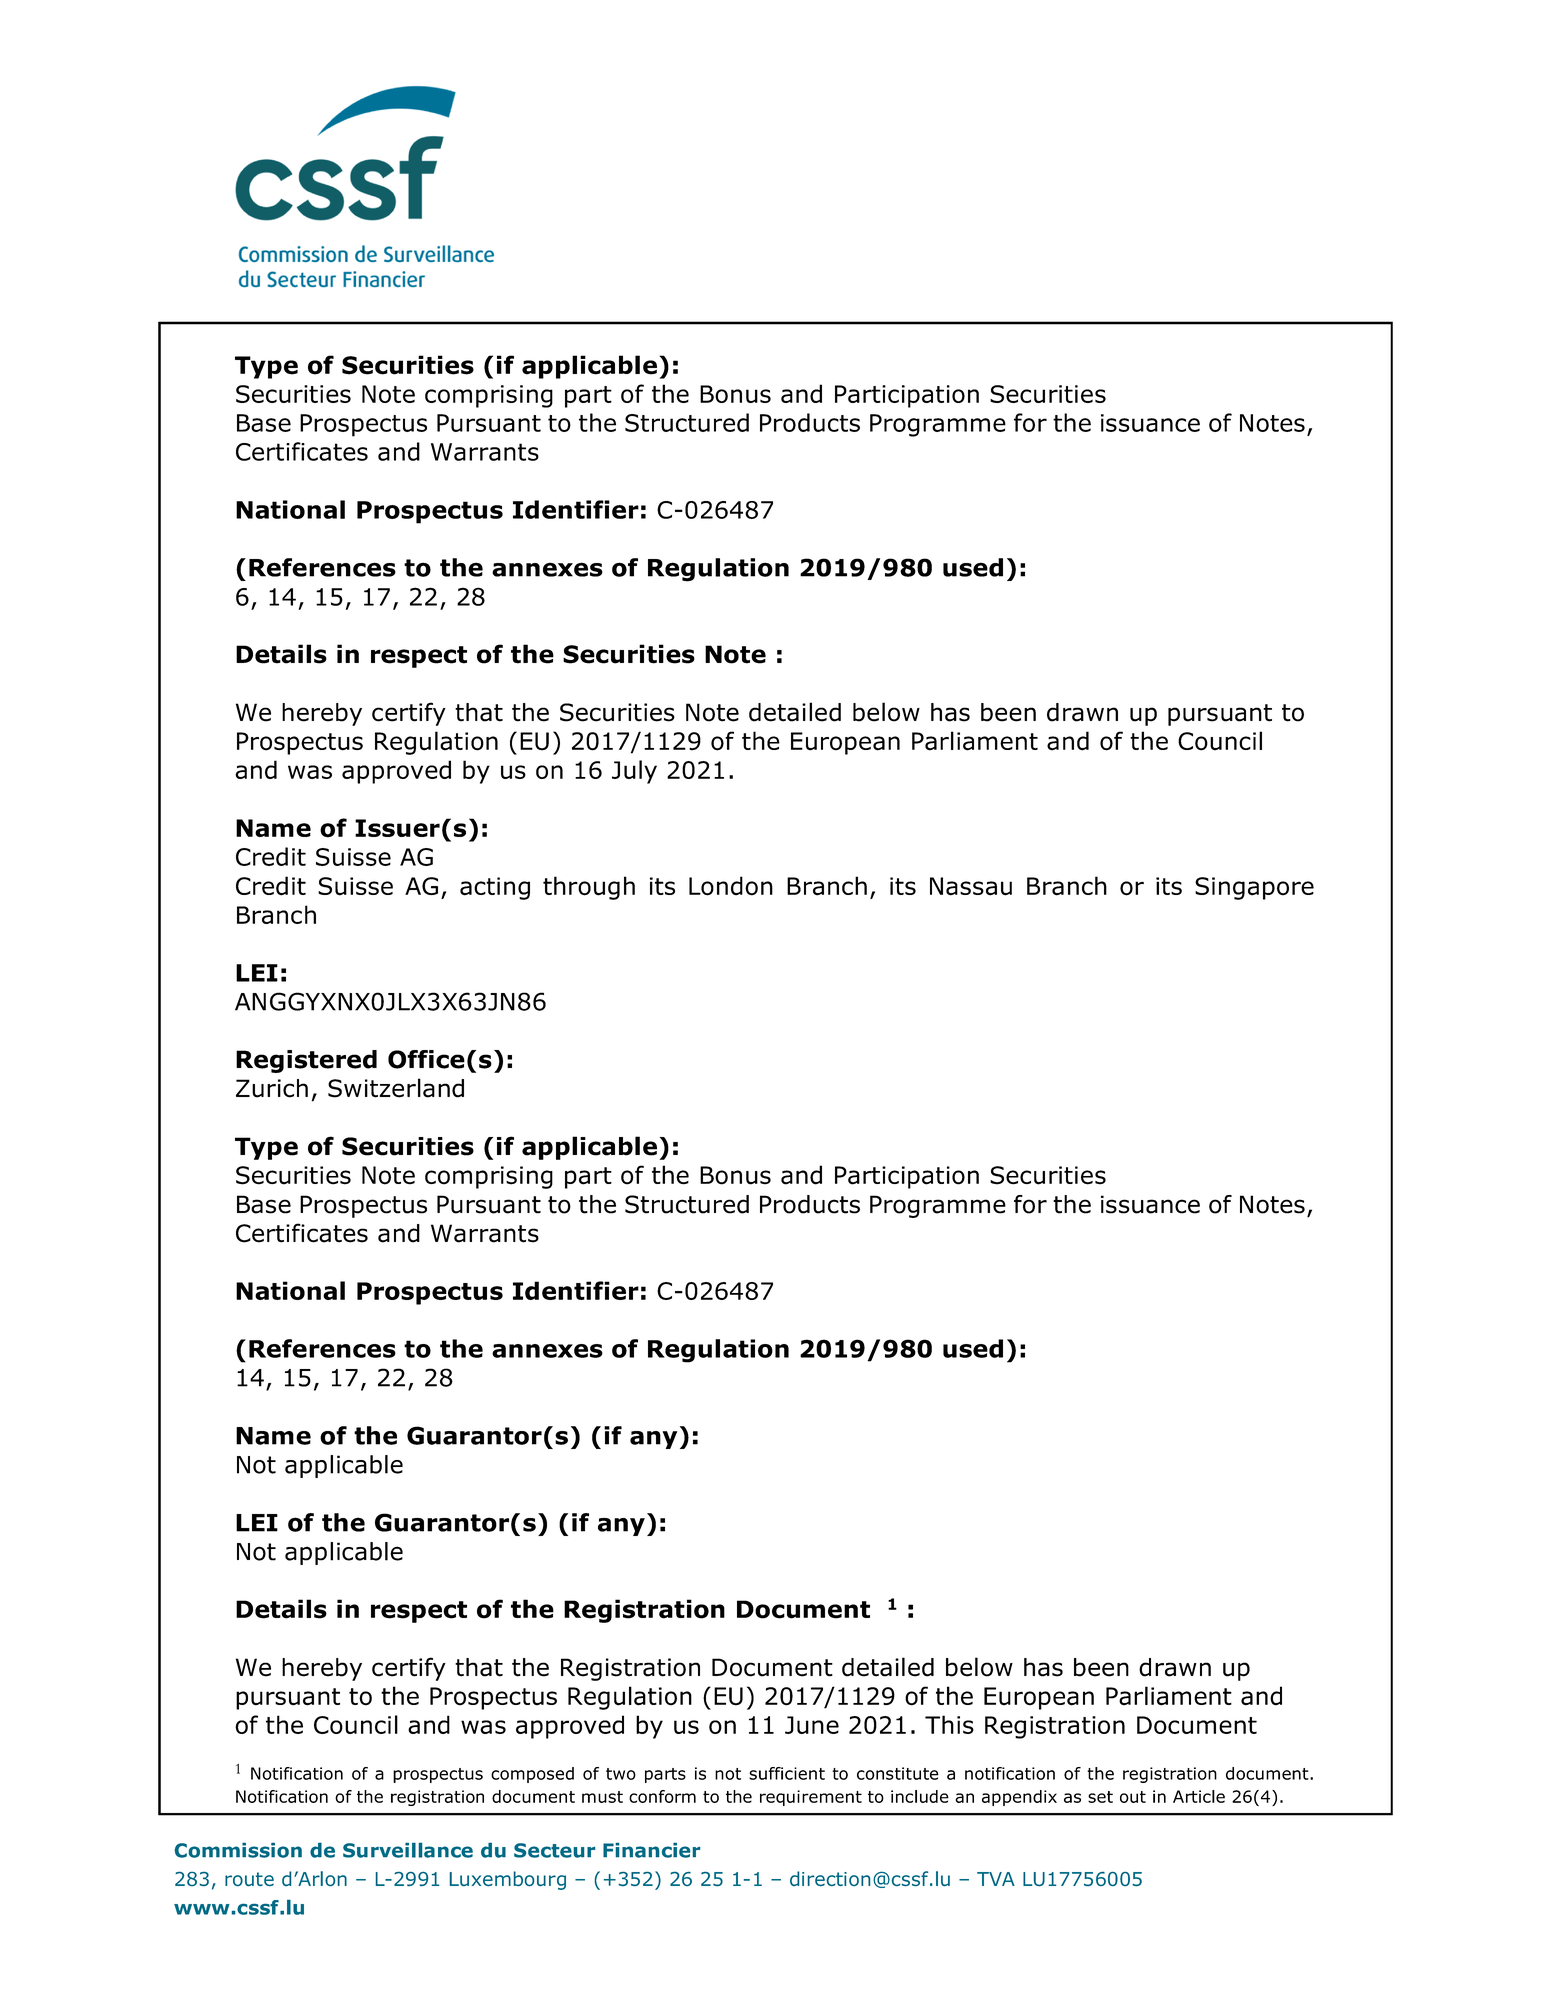  I want to click on acting, so click(495, 888).
